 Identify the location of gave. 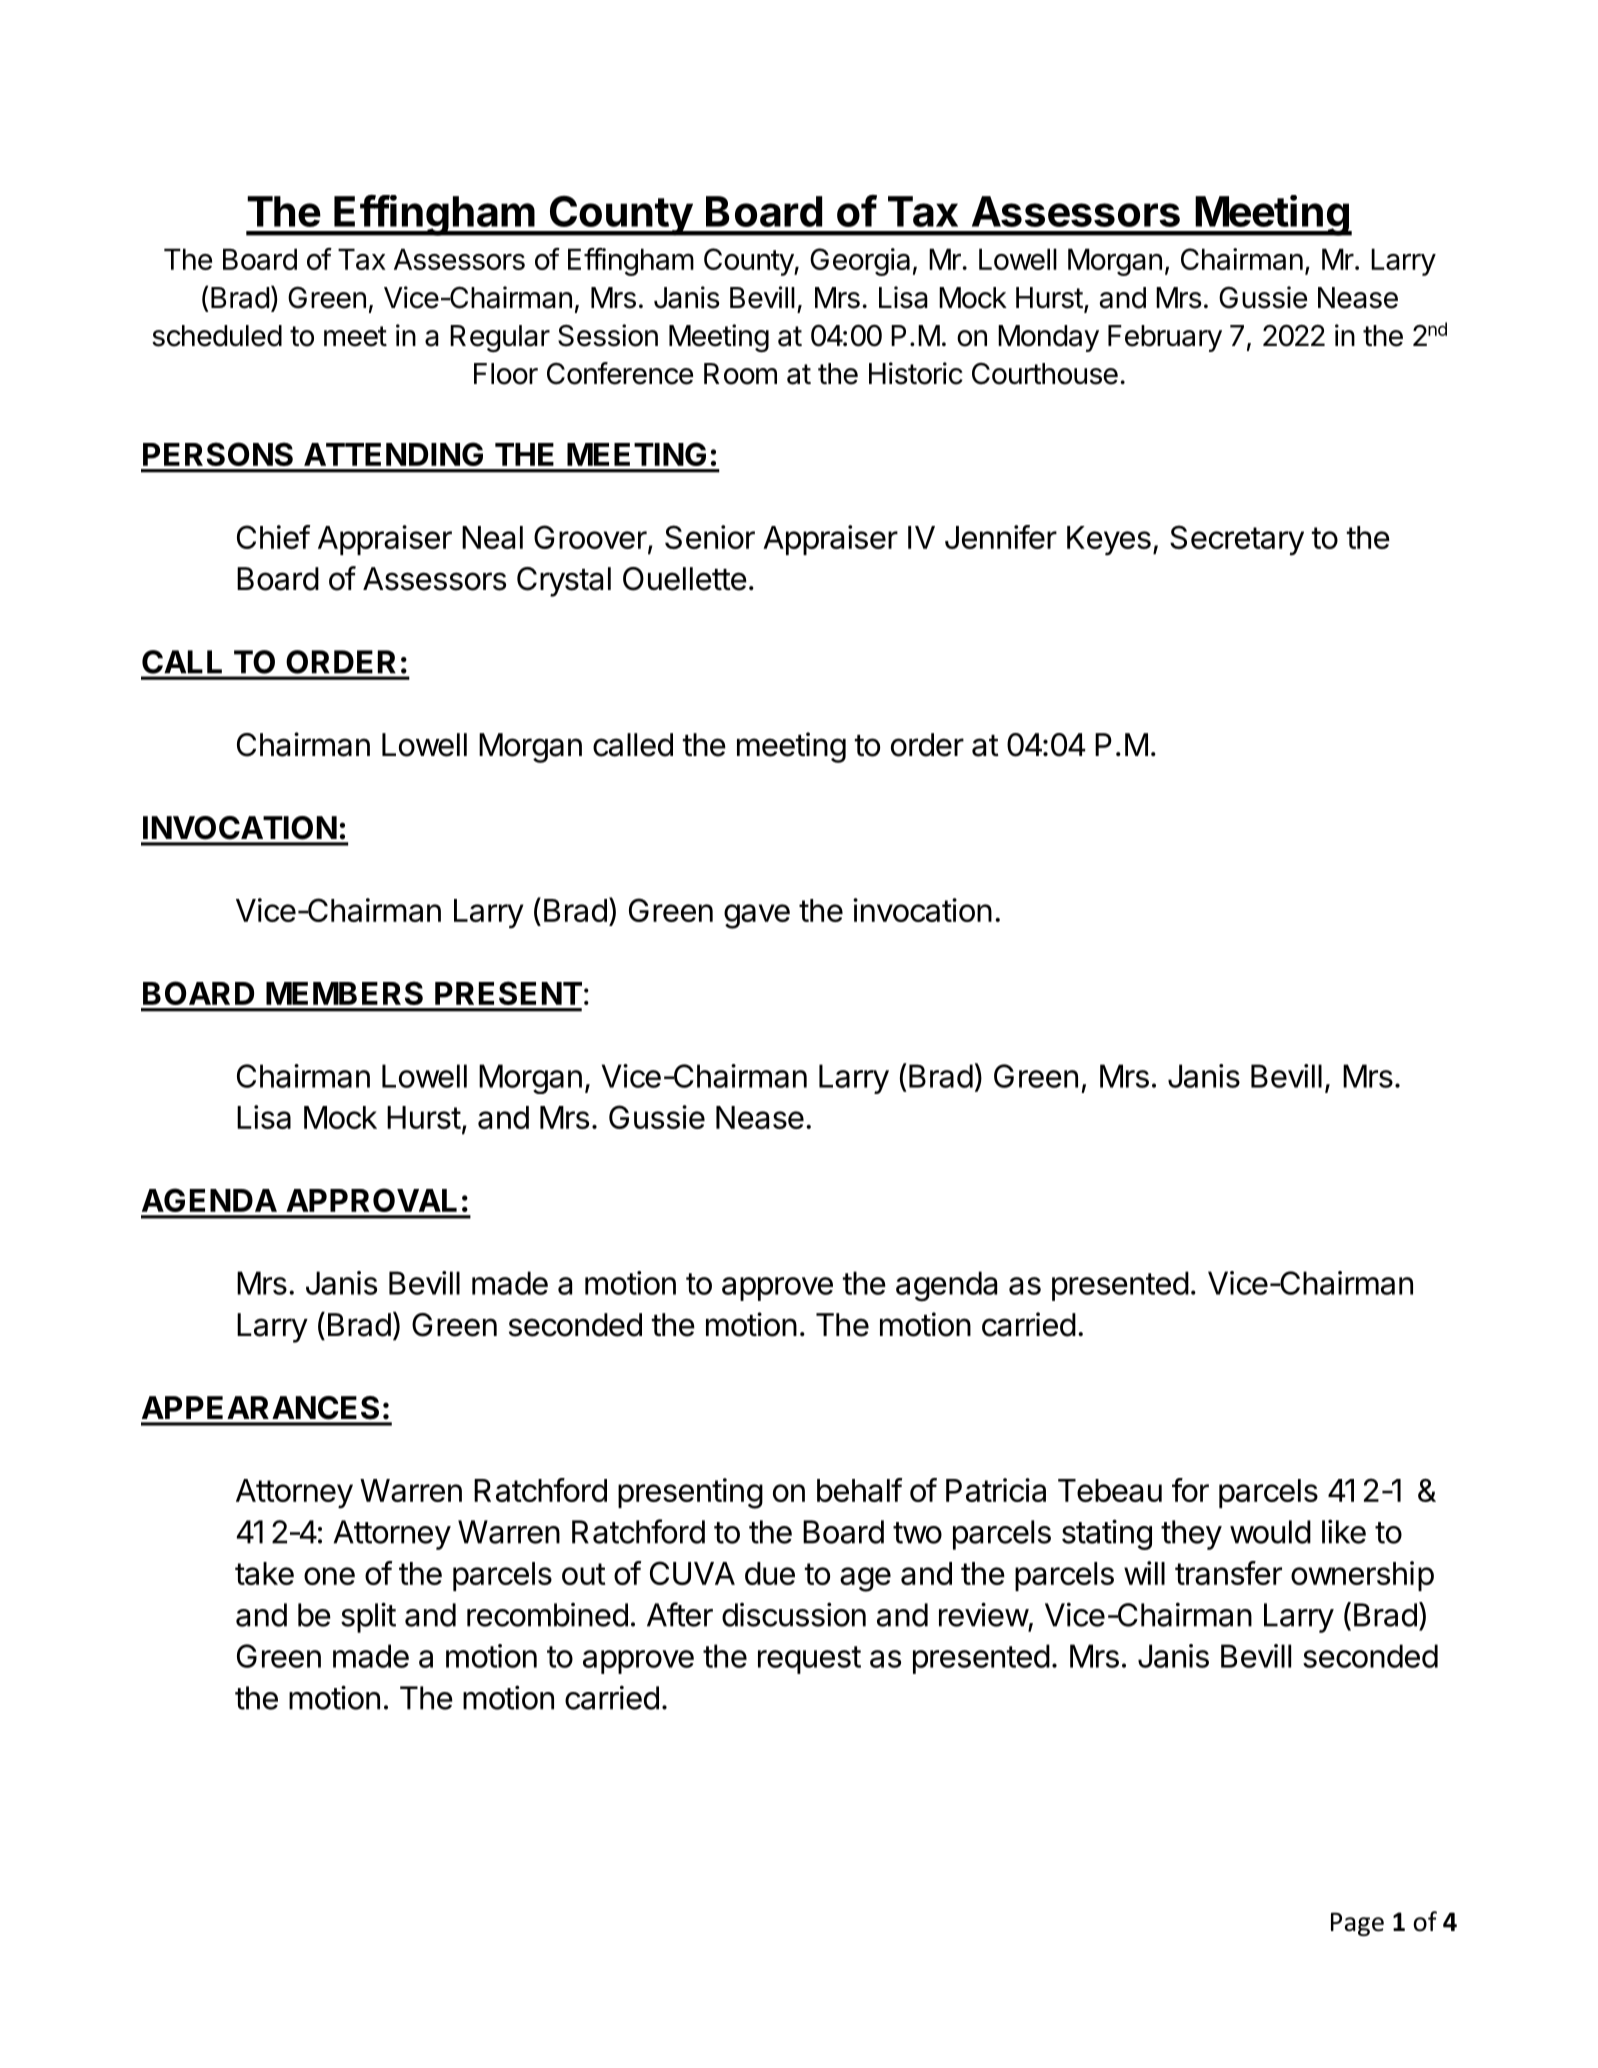
(757, 916).
